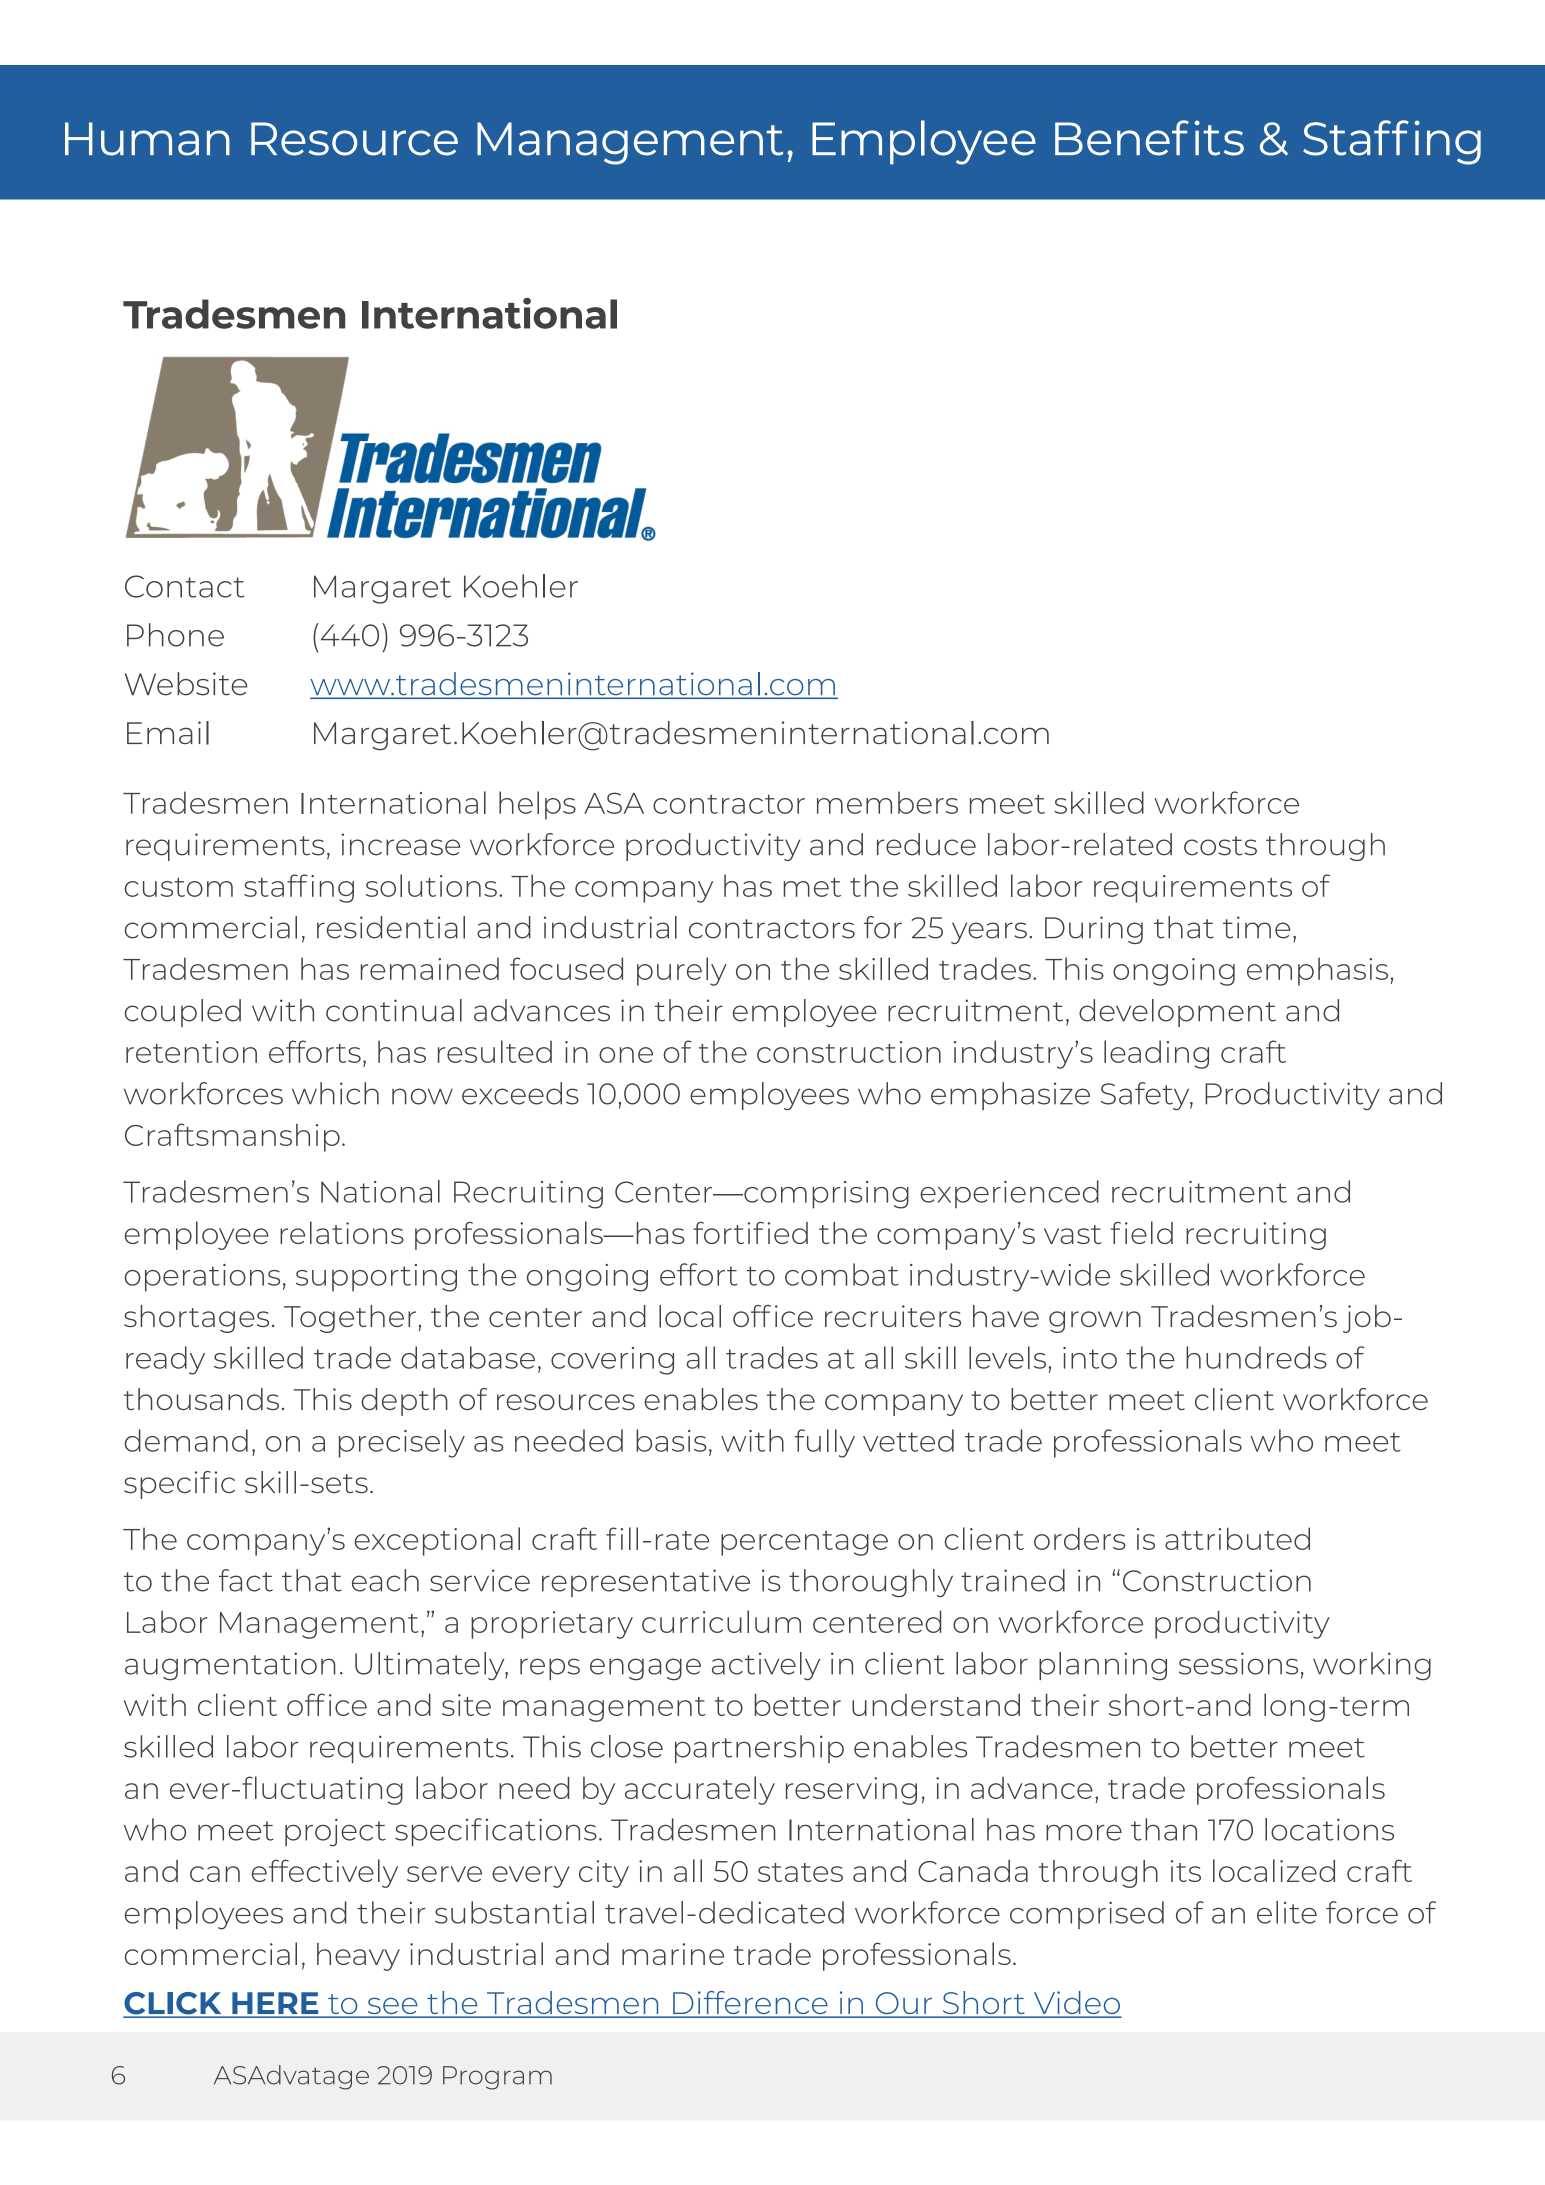 Image resolution: width=1545 pixels, height=2185 pixels. I want to click on Human, so click(147, 139).
